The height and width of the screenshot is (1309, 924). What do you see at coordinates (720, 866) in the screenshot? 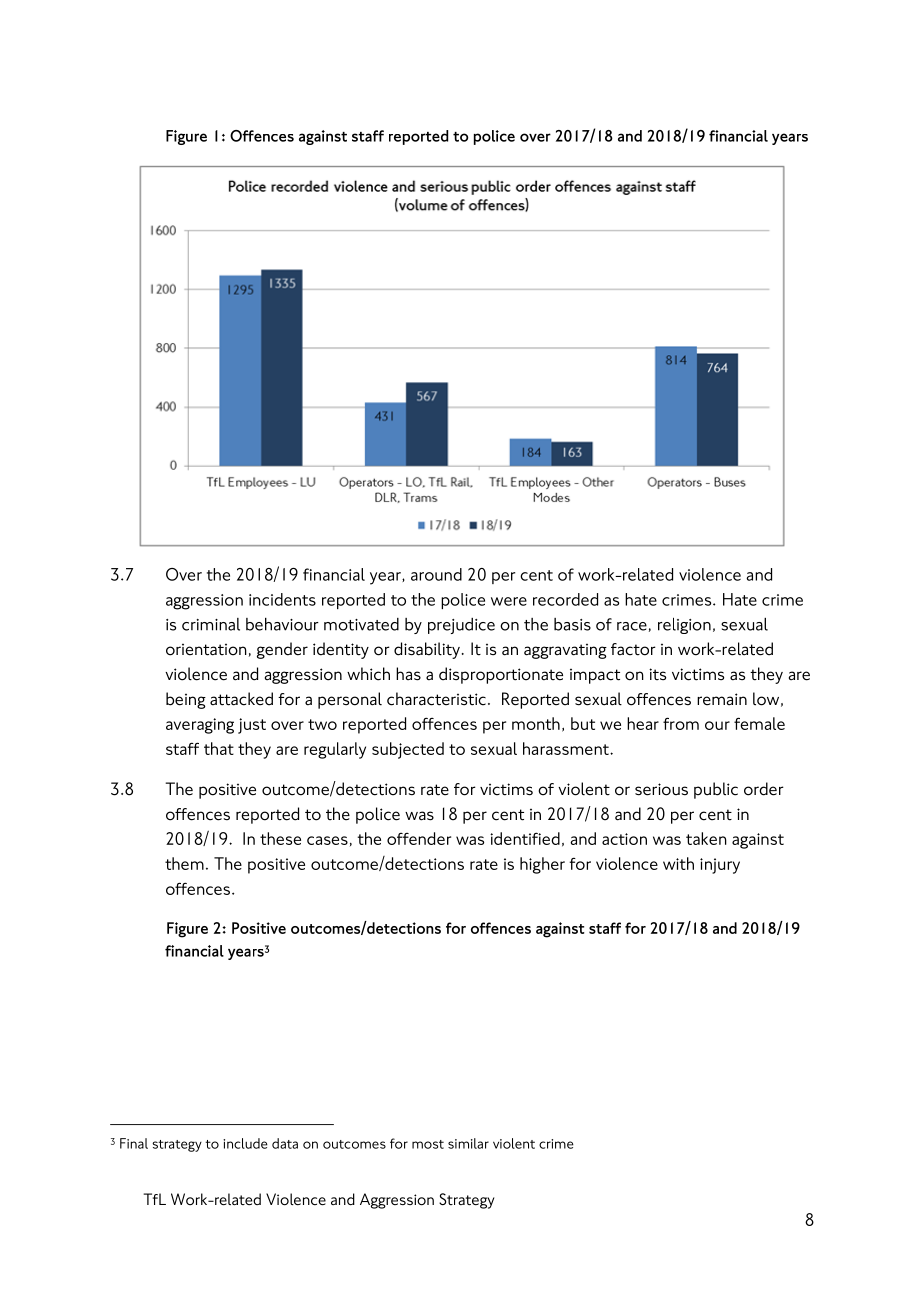
I see `injury` at bounding box center [720, 866].
